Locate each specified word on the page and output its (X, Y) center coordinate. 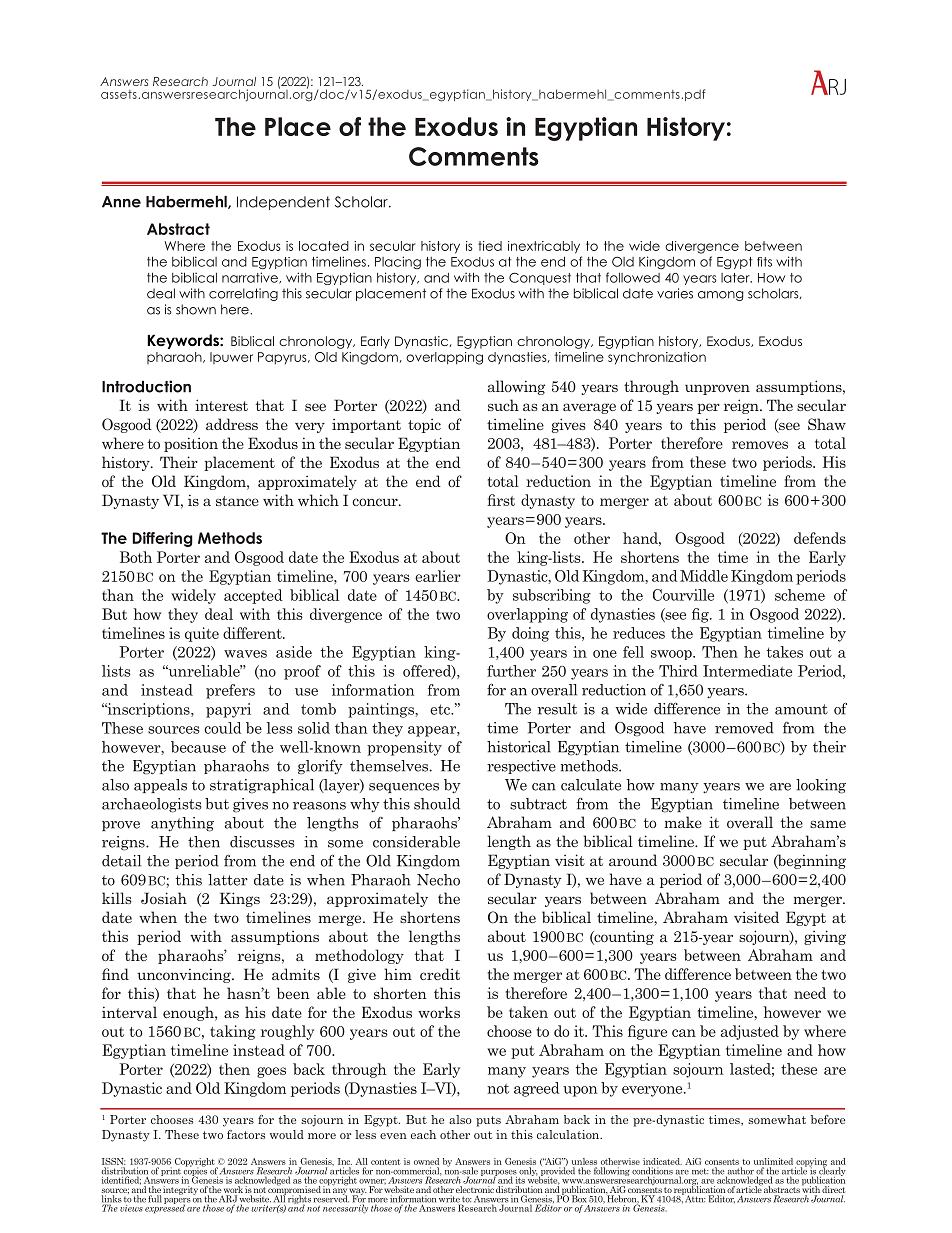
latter (228, 880)
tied (490, 246)
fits (764, 262)
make (683, 822)
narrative (251, 278)
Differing (162, 539)
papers (177, 1202)
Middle (704, 576)
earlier (438, 576)
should (437, 804)
